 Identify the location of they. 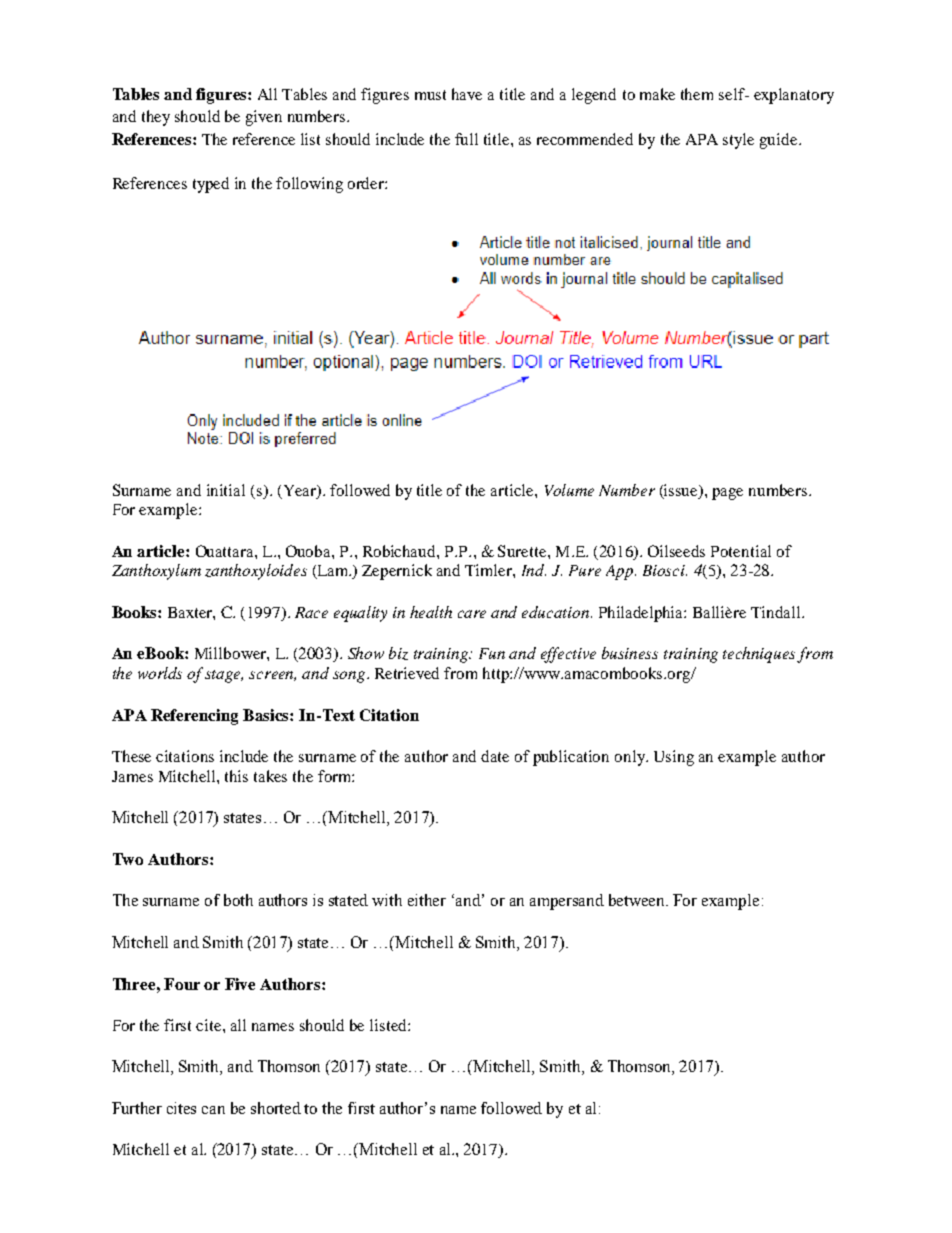
(156, 118).
